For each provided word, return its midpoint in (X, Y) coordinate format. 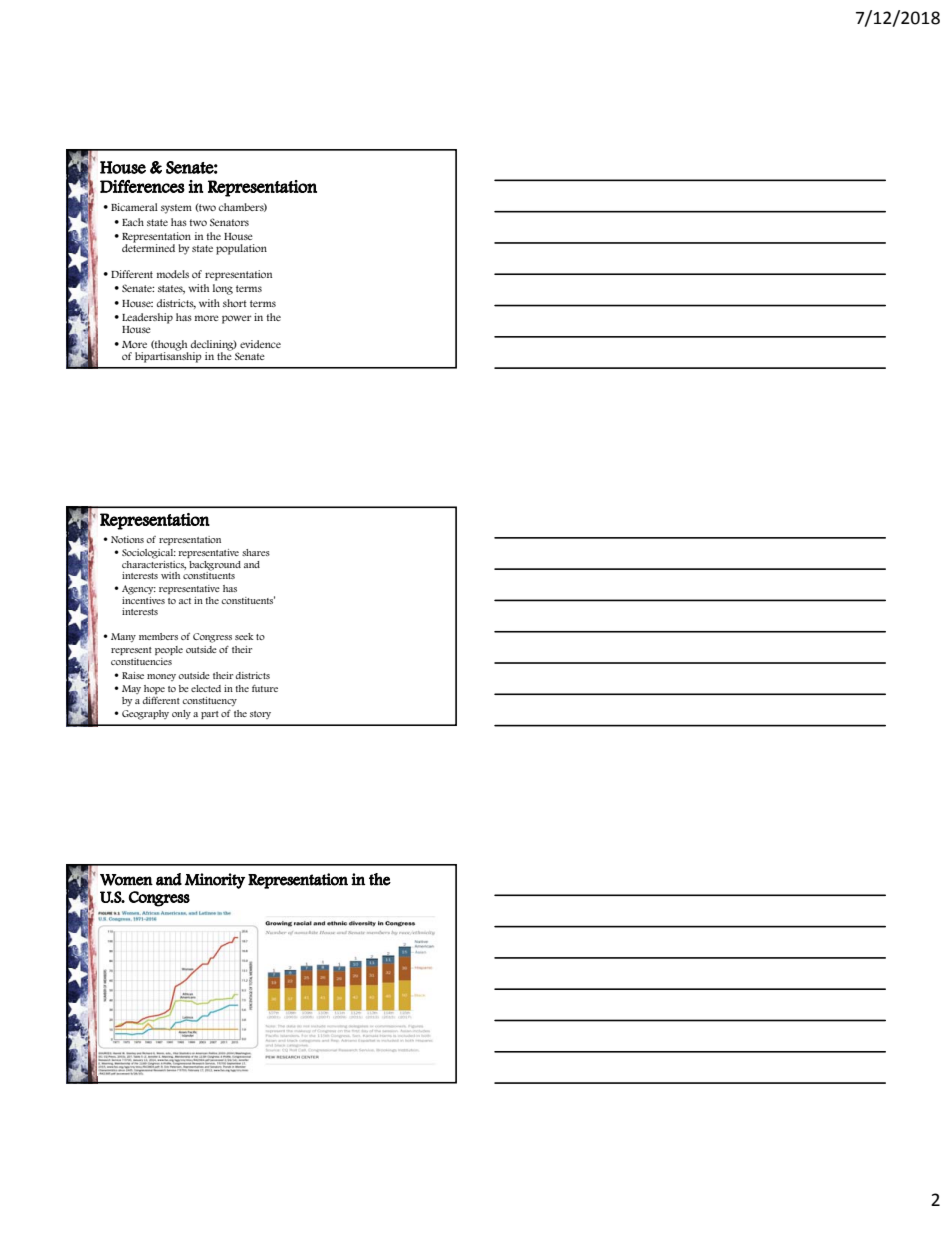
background (215, 566)
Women (126, 880)
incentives (143, 599)
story (260, 715)
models (173, 274)
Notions (127, 539)
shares (256, 552)
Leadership (147, 318)
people (169, 650)
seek (244, 636)
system (176, 209)
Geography (145, 715)
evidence (260, 344)
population (241, 249)
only (181, 714)
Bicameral (134, 207)
